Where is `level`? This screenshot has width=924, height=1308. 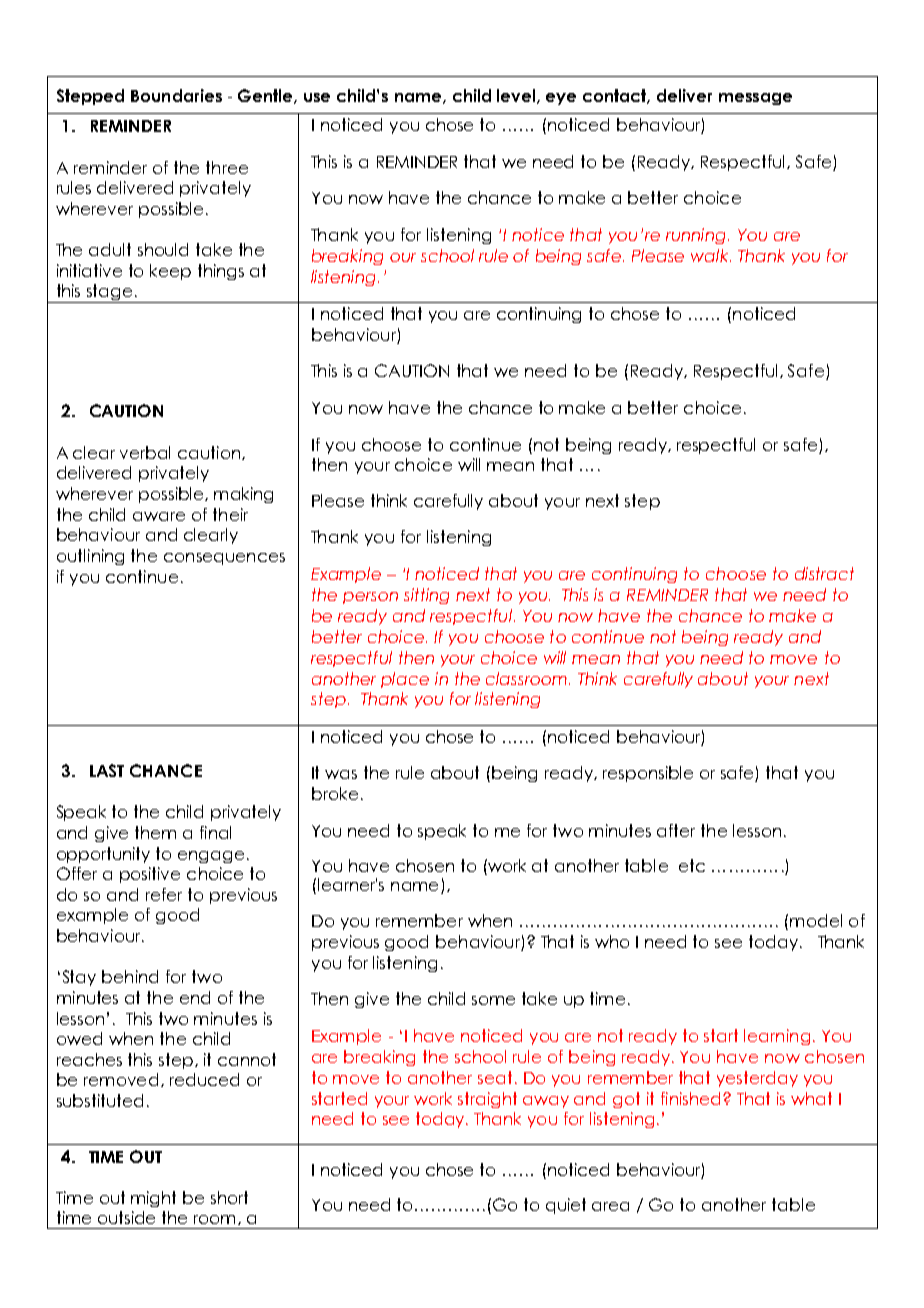
level is located at coordinates (517, 96).
